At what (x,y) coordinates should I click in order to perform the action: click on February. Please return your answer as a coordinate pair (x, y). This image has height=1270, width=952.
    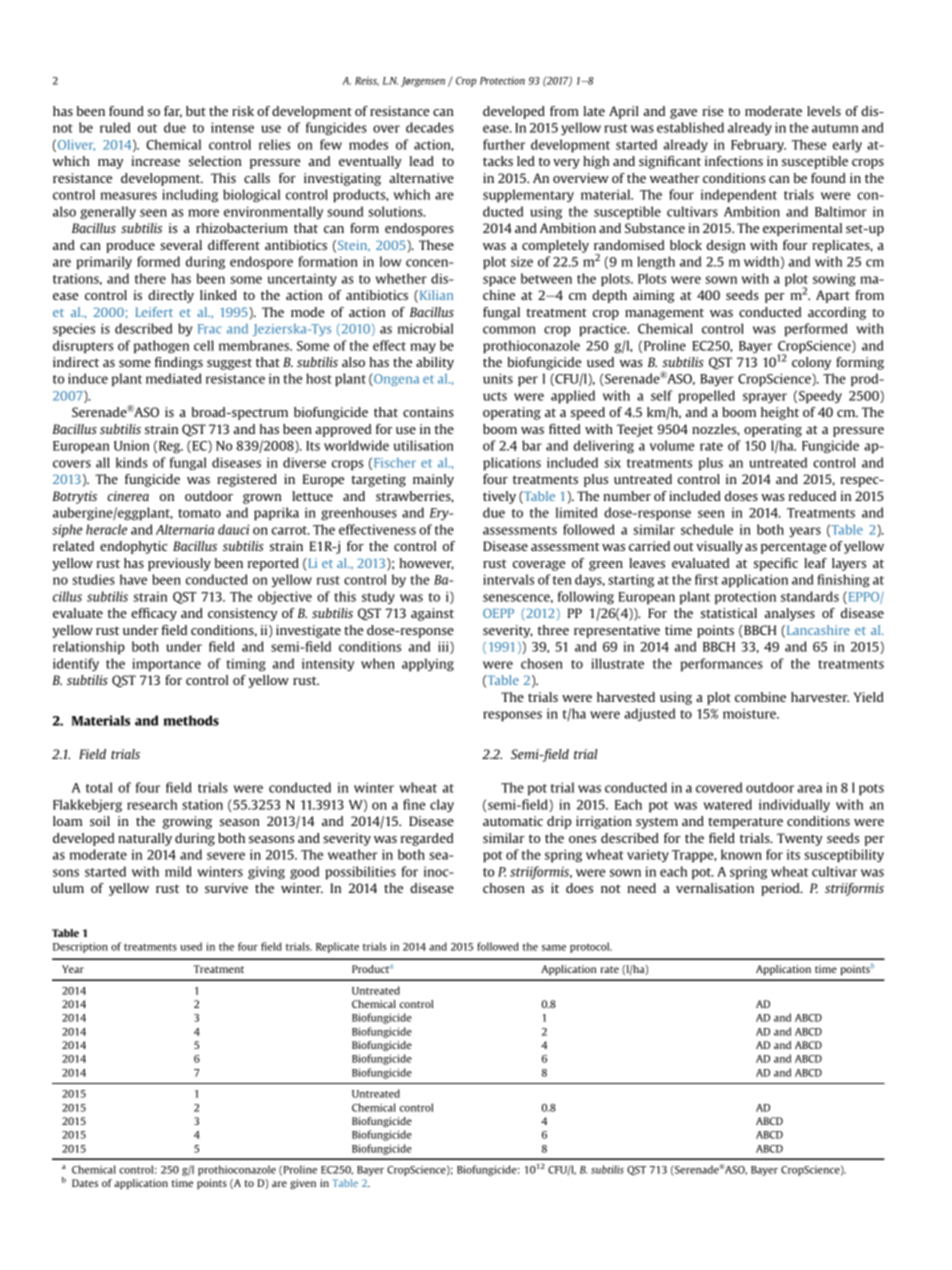
    Looking at the image, I should click on (758, 145).
